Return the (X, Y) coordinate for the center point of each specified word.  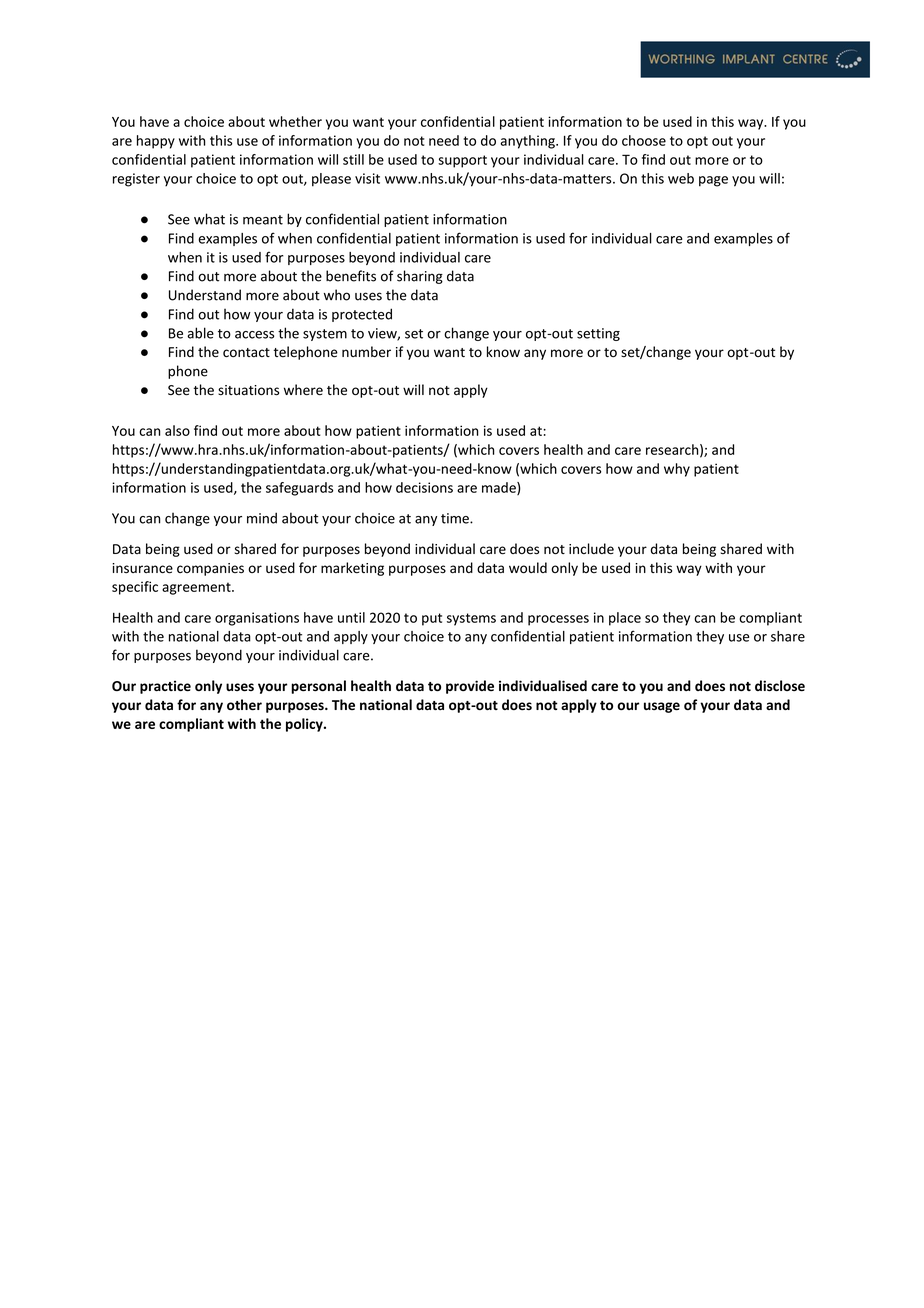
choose (644, 140)
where (303, 390)
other (244, 705)
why (677, 470)
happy (156, 142)
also (177, 430)
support (462, 161)
